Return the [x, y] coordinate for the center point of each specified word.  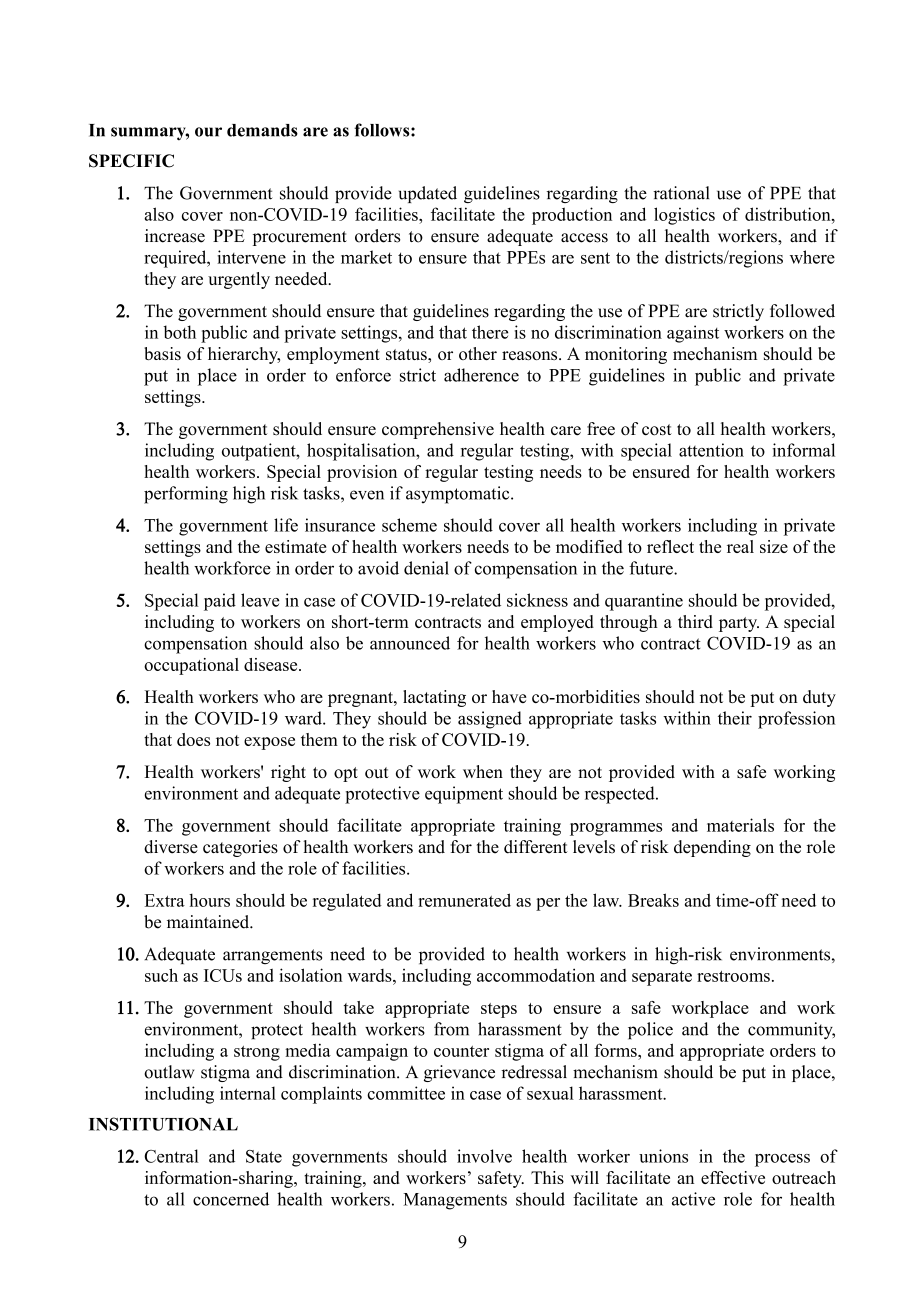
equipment [464, 795]
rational [681, 193]
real [740, 546]
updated [428, 194]
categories [240, 848]
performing [186, 495]
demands [262, 130]
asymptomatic [459, 495]
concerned [231, 1199]
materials [740, 825]
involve [484, 1156]
